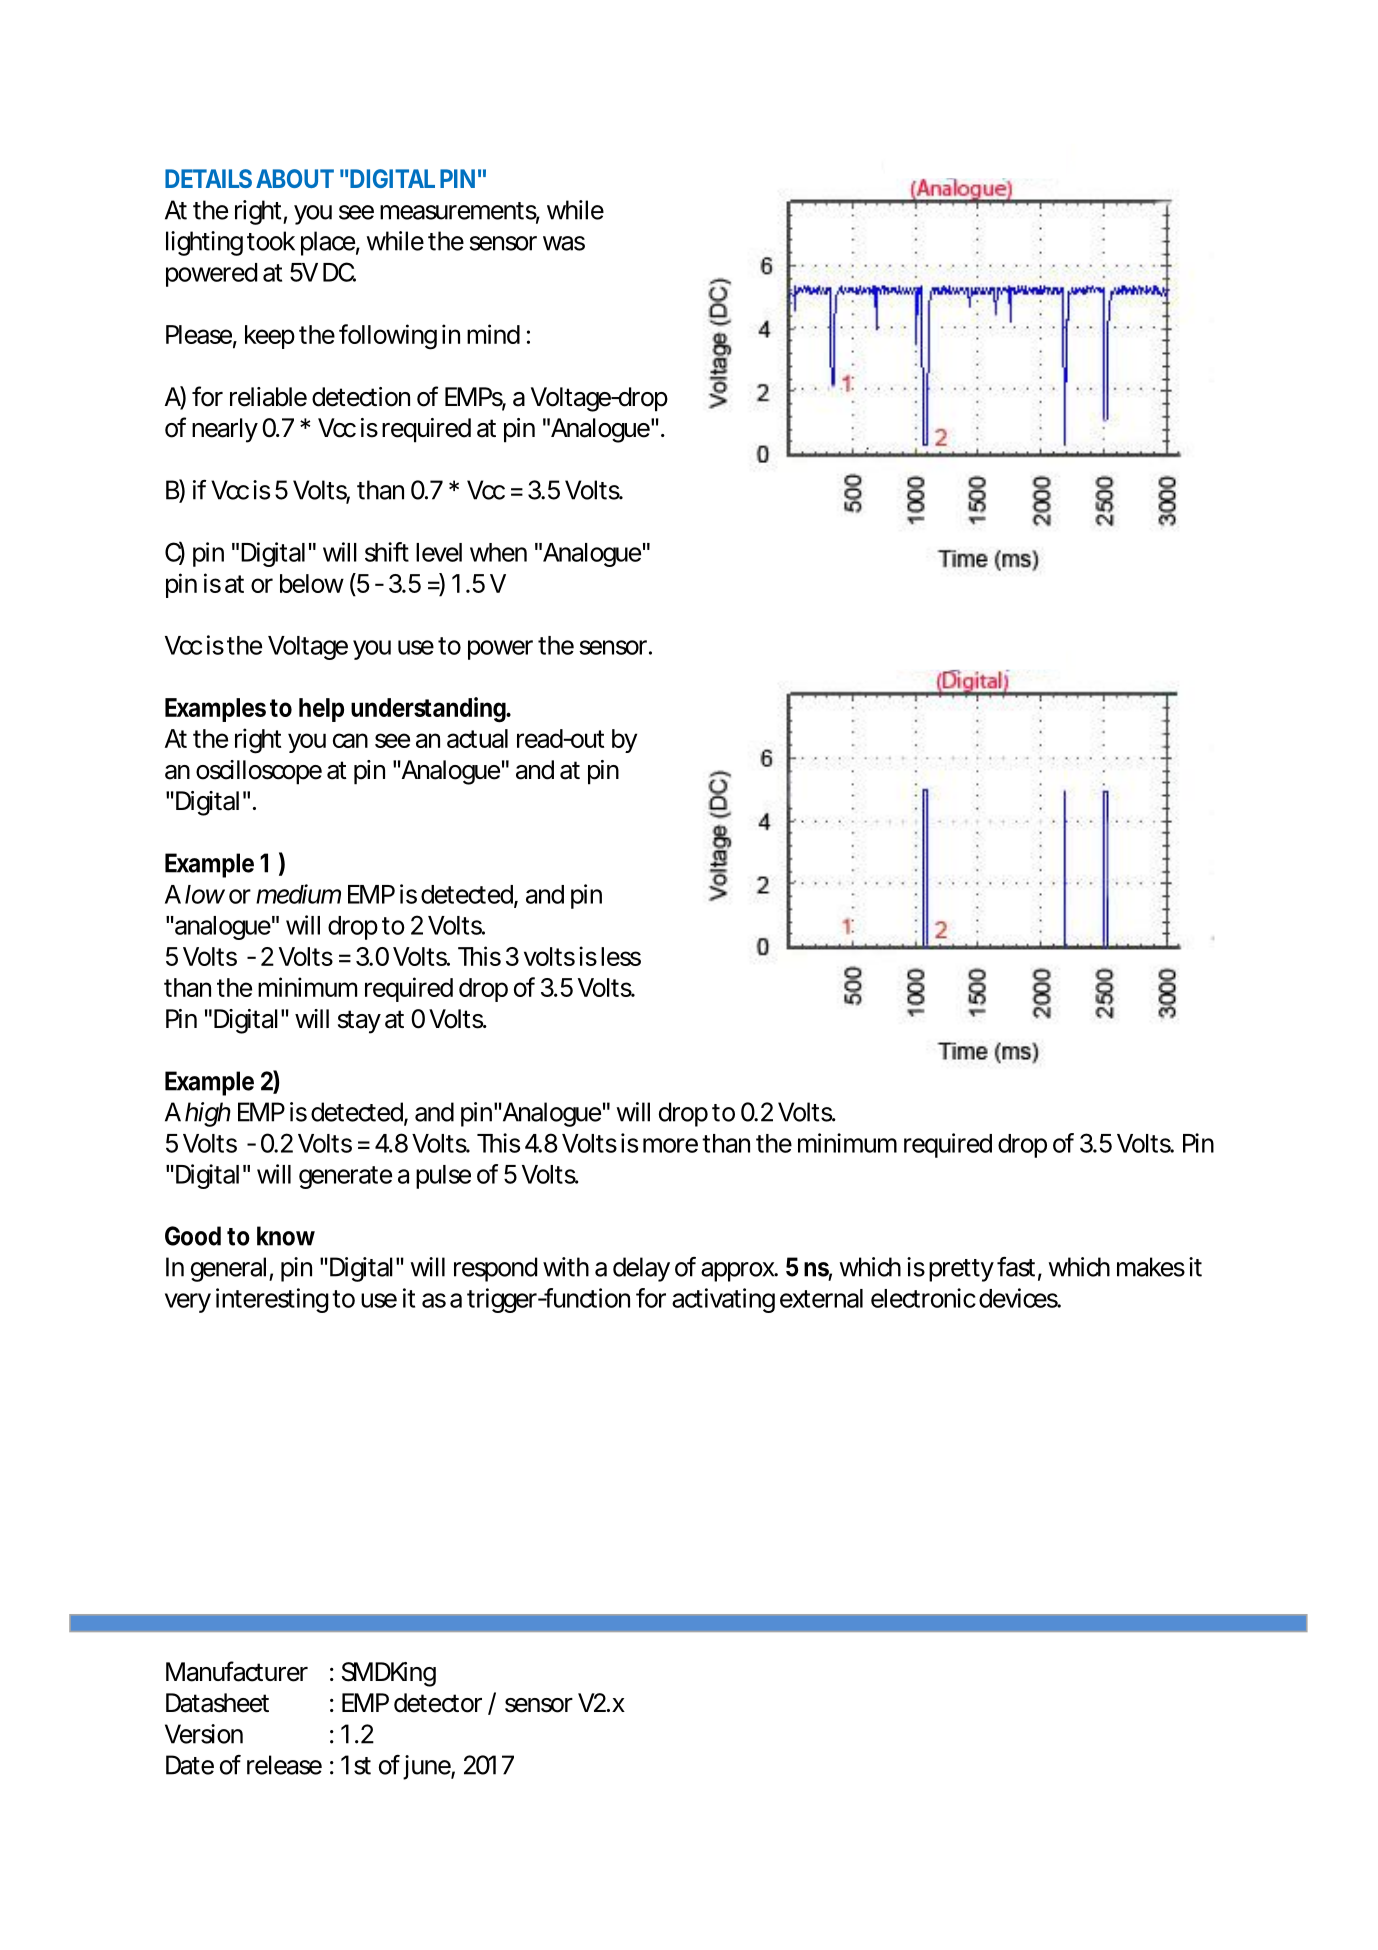 This image has height=1950, width=1378. I want to click on less, so click(621, 956).
